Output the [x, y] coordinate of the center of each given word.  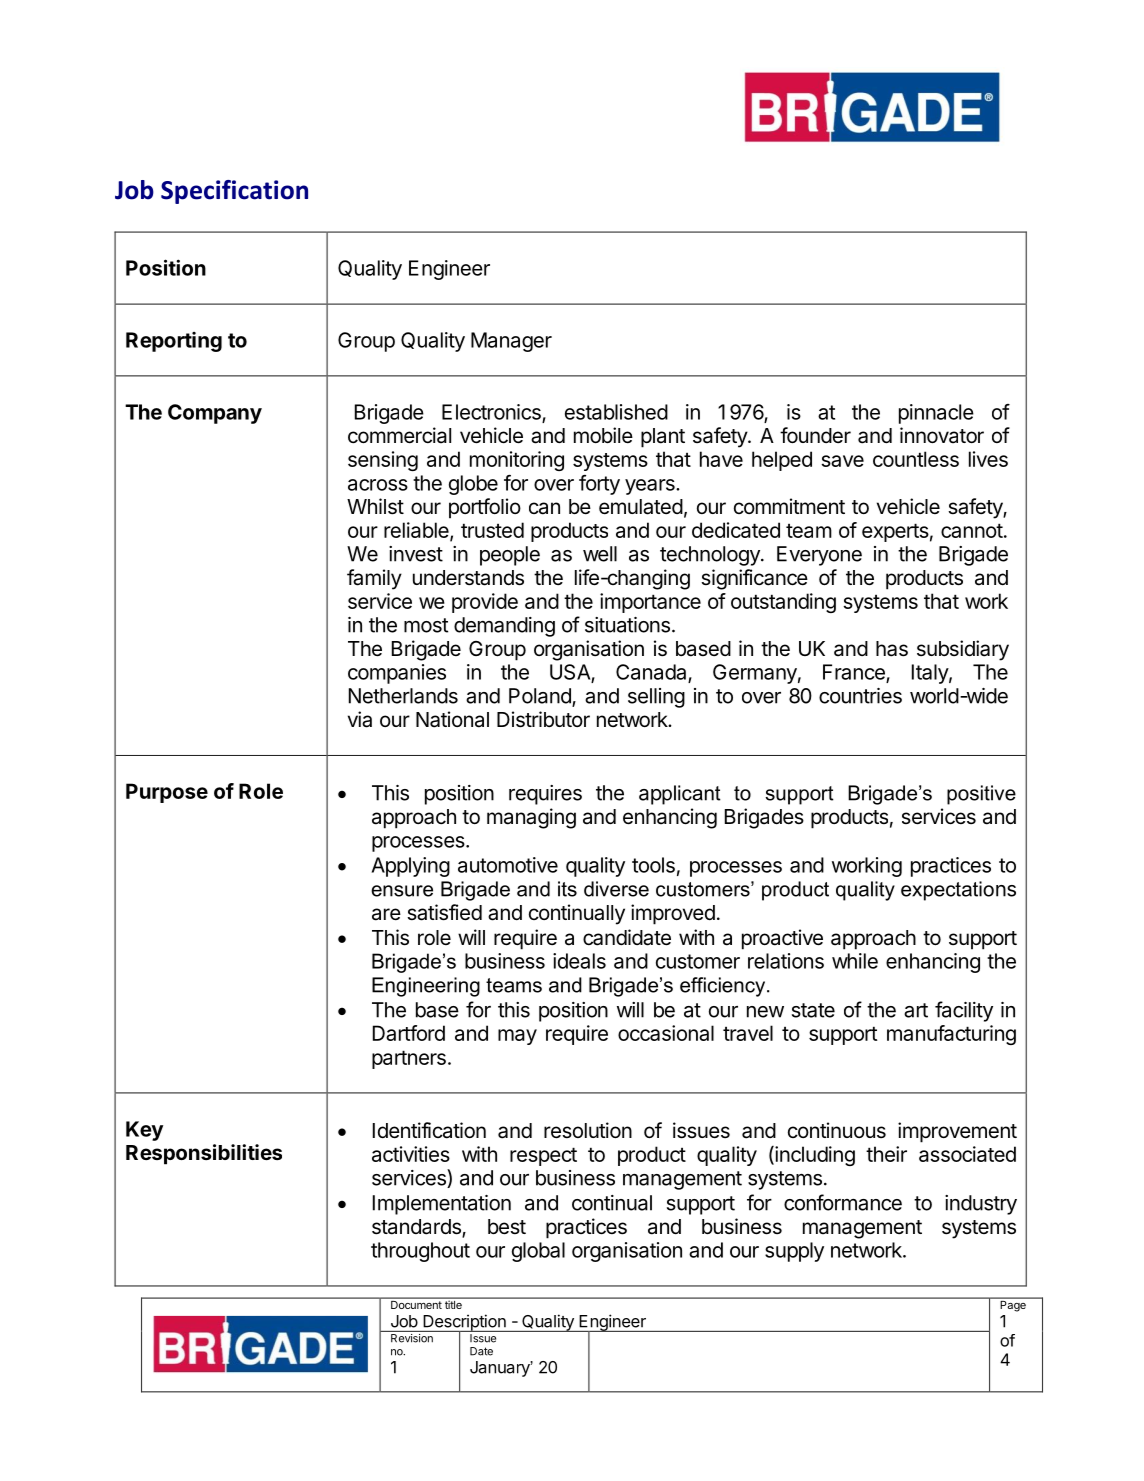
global [538, 1252]
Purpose [167, 793]
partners [409, 1059]
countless [916, 459]
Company [215, 414]
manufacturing [951, 1035]
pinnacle [936, 414]
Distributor [543, 719]
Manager [511, 342]
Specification [234, 192]
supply [794, 1252]
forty [599, 485]
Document [416, 1305]
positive [981, 795]
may [517, 1037]
